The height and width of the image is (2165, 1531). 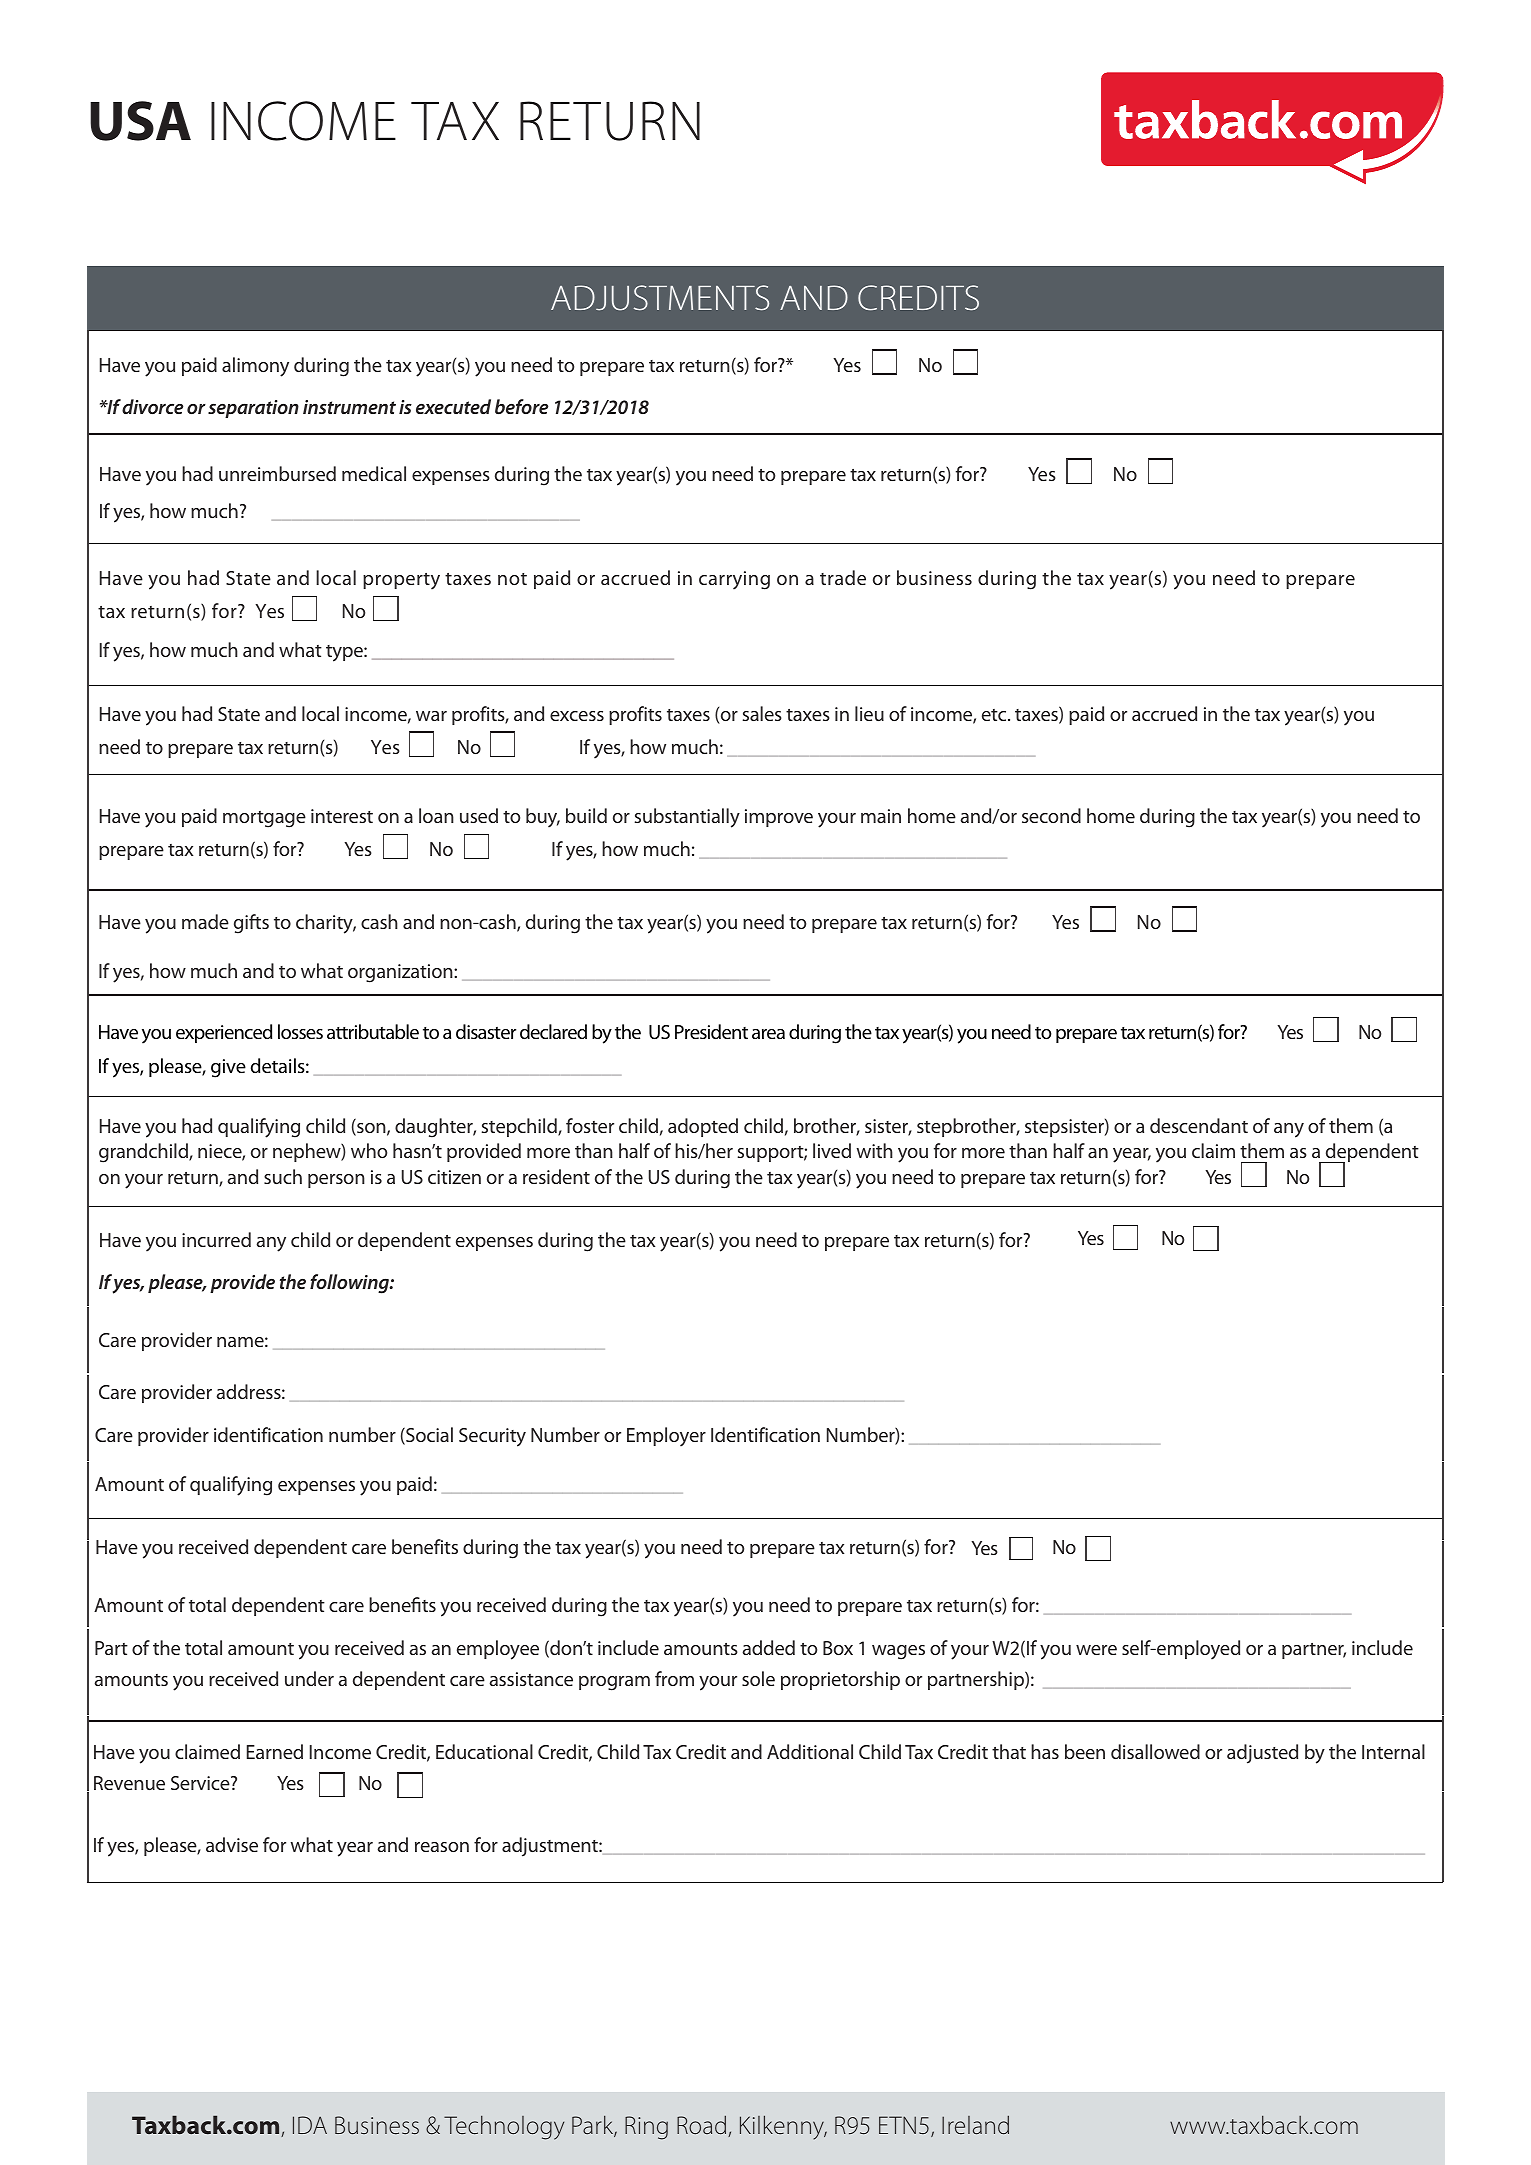 I want to click on before, so click(x=521, y=406).
